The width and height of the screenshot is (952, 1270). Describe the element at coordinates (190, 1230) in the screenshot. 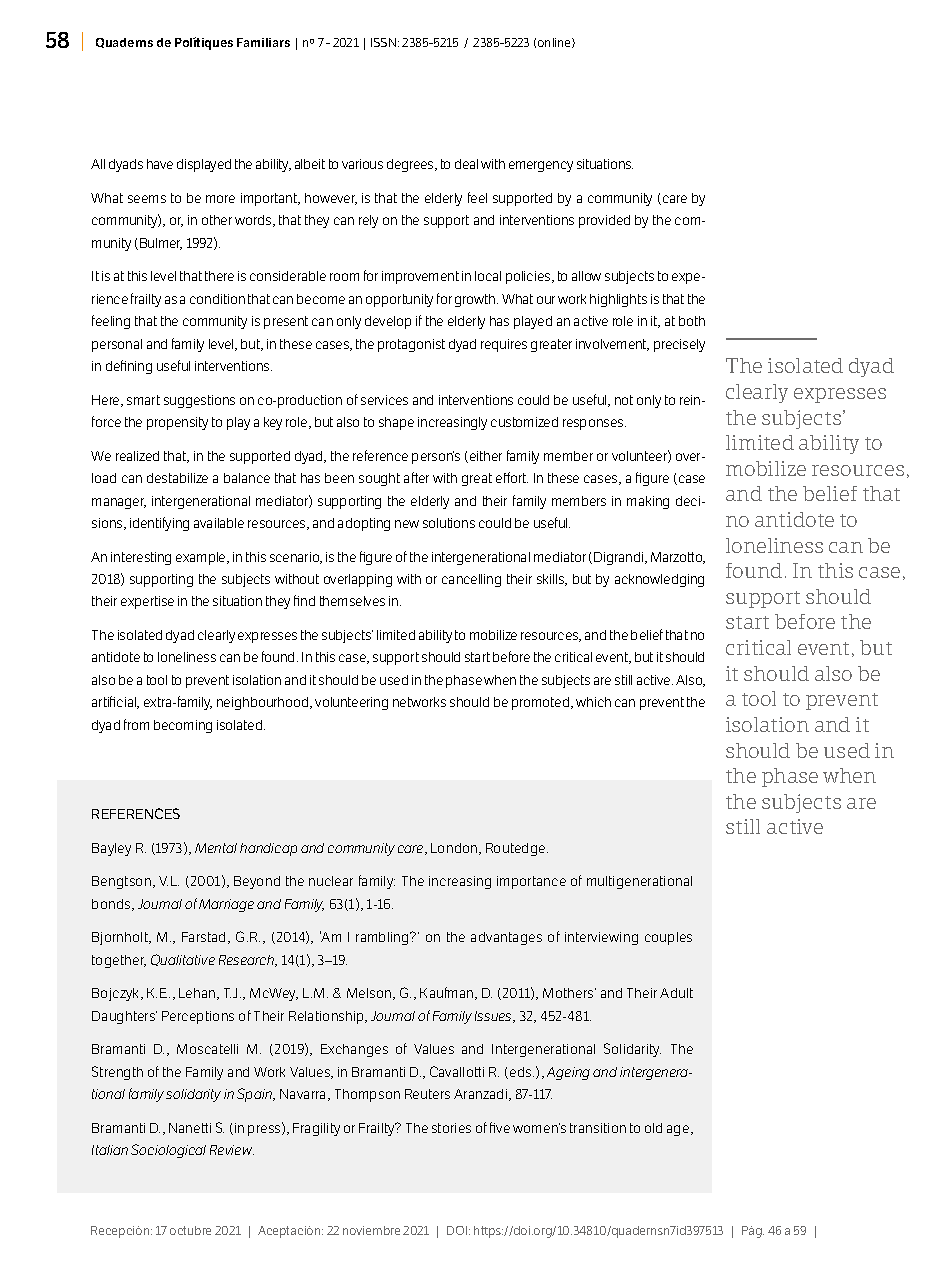

I see `octubre` at that location.
